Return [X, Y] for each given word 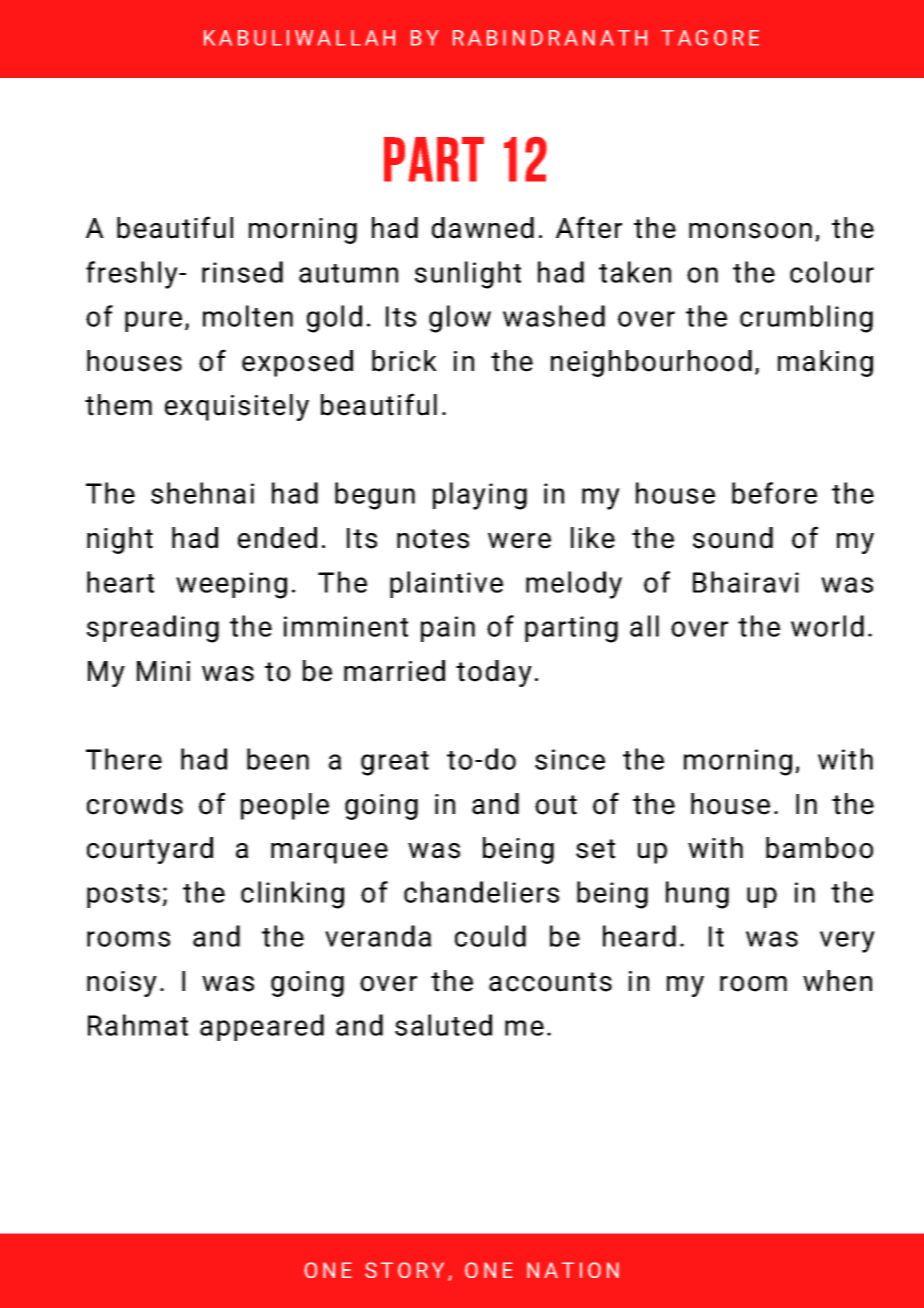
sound [733, 538]
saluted [443, 1025]
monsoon [750, 231]
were [519, 541]
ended [277, 538]
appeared [262, 1027]
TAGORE [710, 38]
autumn [348, 273]
